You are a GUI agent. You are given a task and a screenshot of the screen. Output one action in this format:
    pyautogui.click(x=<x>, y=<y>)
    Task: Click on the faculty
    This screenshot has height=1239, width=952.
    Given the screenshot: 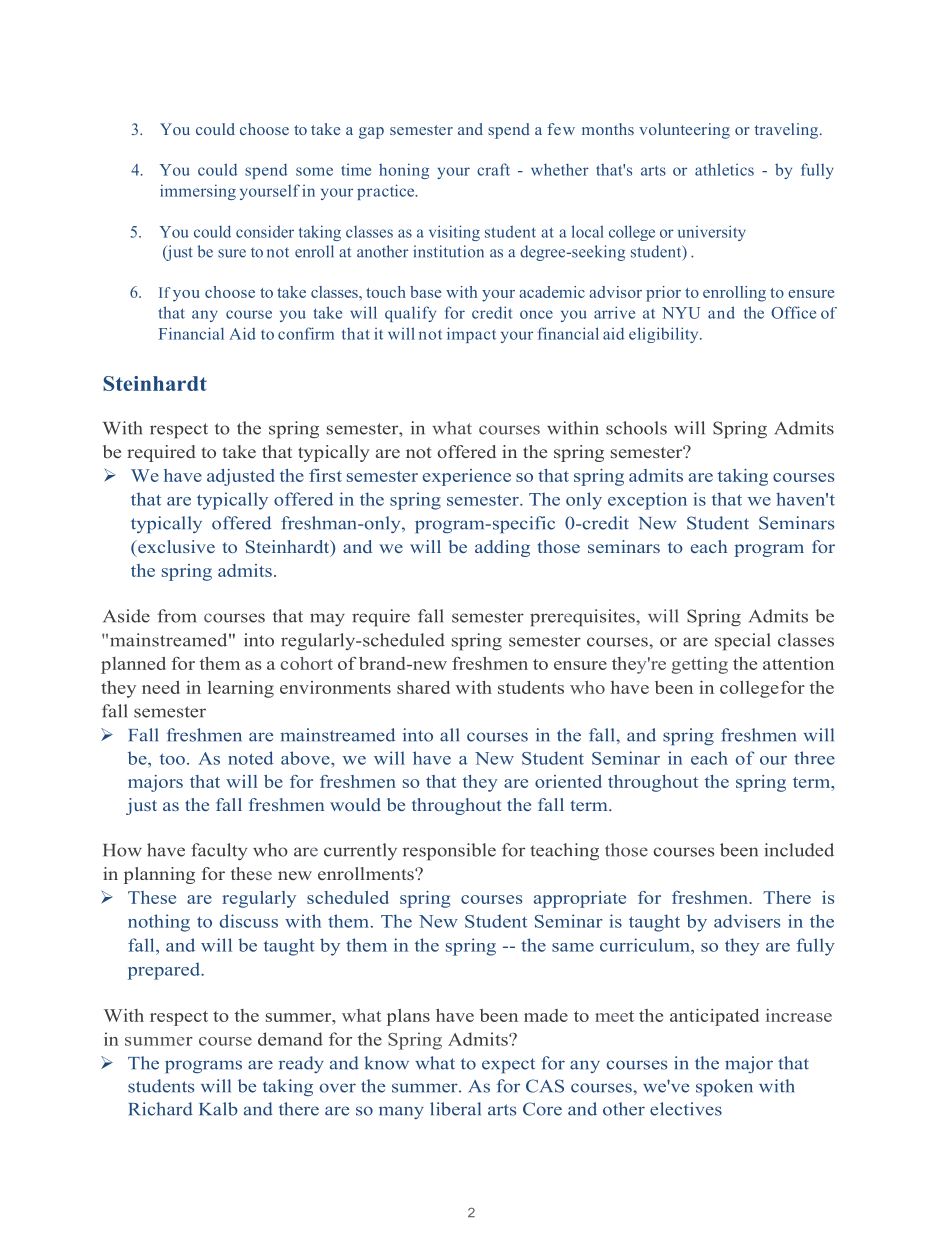 What is the action you would take?
    pyautogui.click(x=219, y=852)
